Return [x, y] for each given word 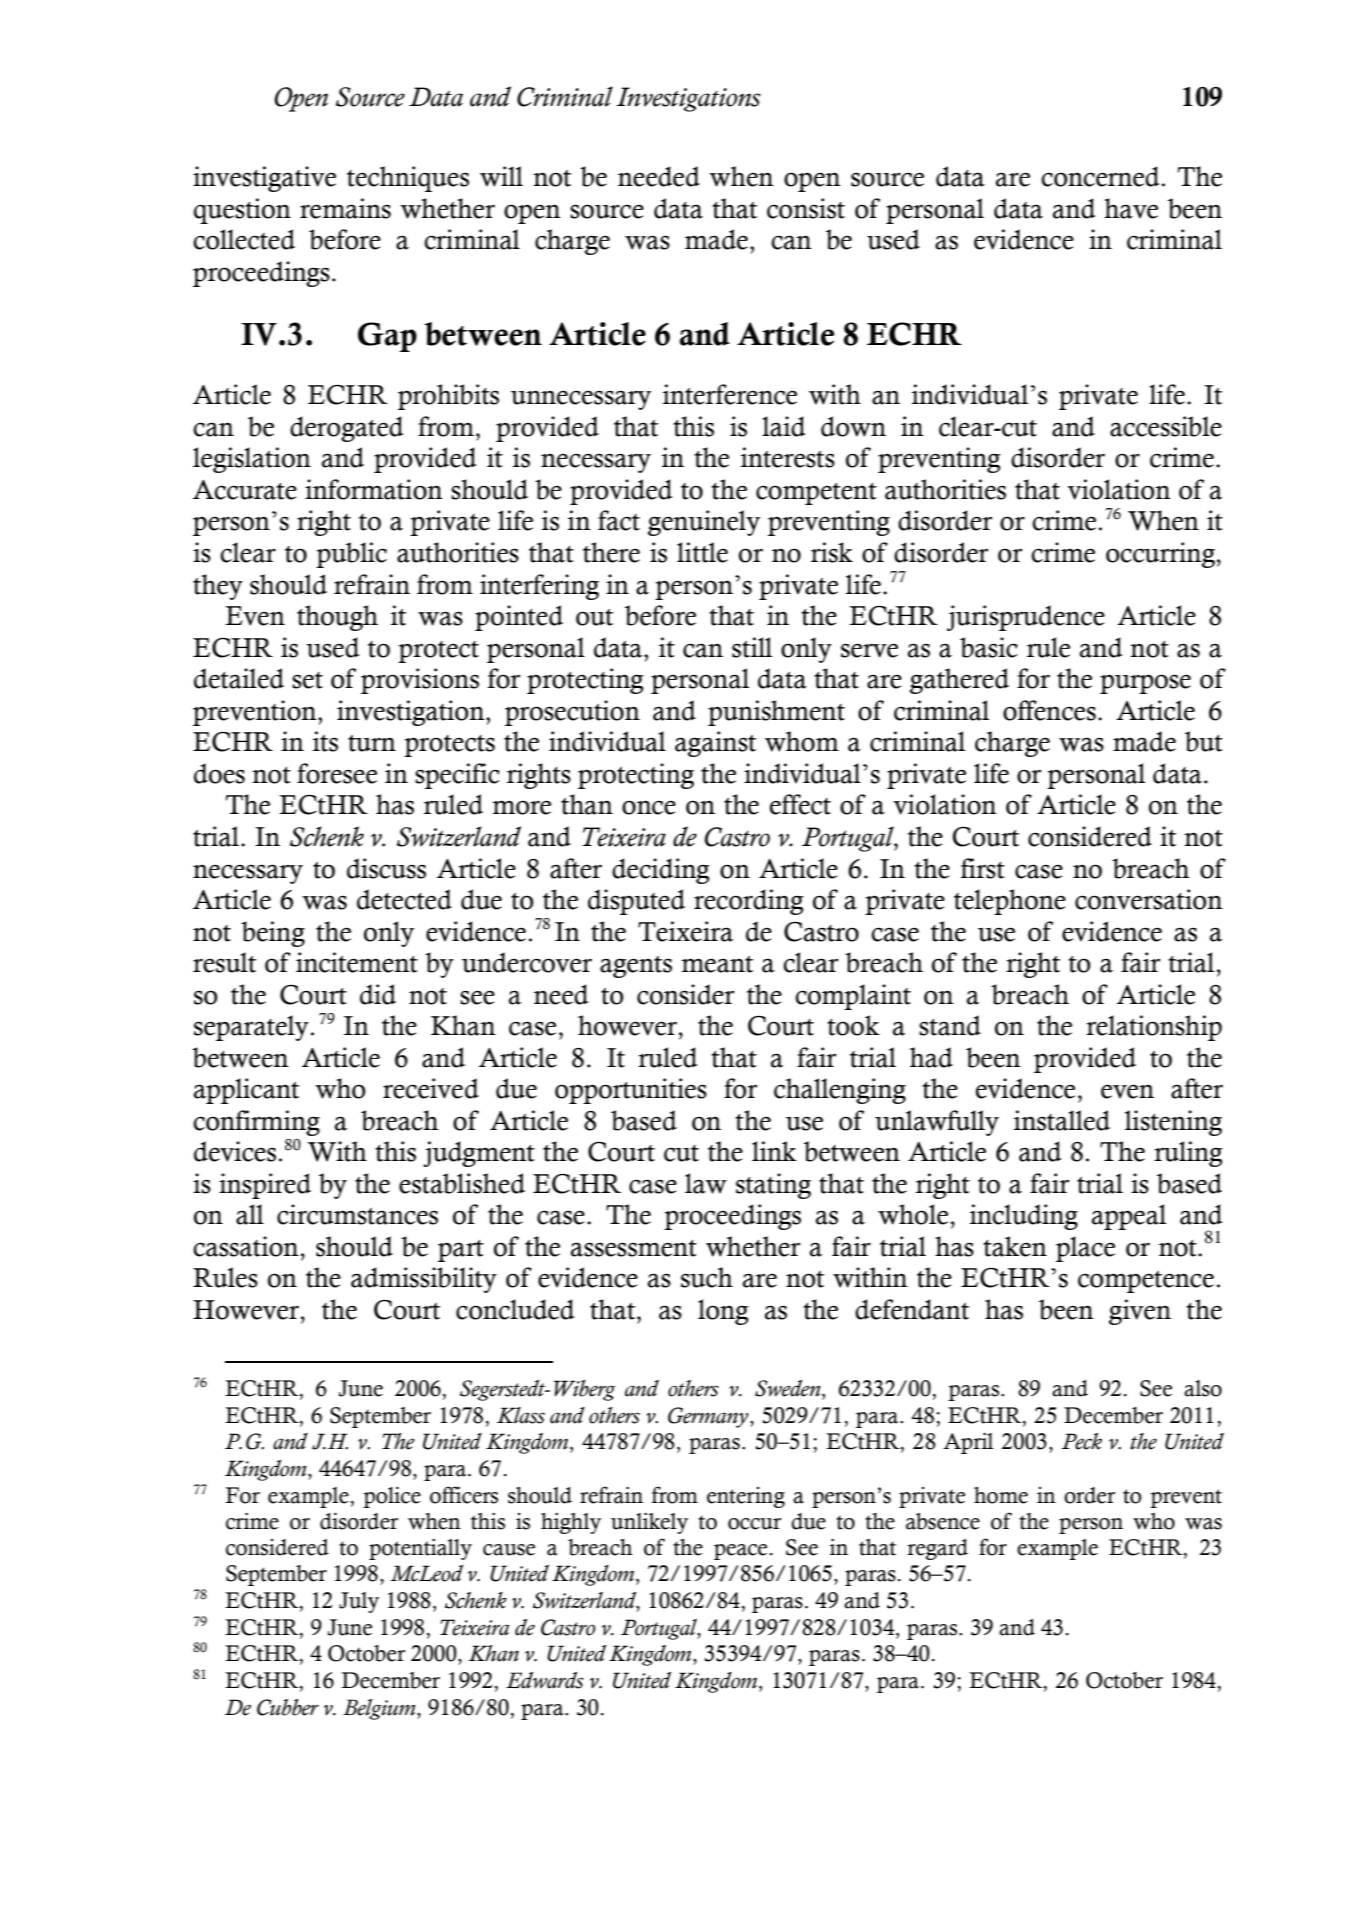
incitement [357, 962]
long [723, 1312]
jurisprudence [1026, 618]
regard [937, 1549]
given [1140, 1312]
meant [717, 964]
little [702, 552]
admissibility [424, 1280]
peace [740, 1552]
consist [806, 208]
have [1131, 208]
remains [345, 208]
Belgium [380, 1709]
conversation [1149, 899]
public [351, 555]
